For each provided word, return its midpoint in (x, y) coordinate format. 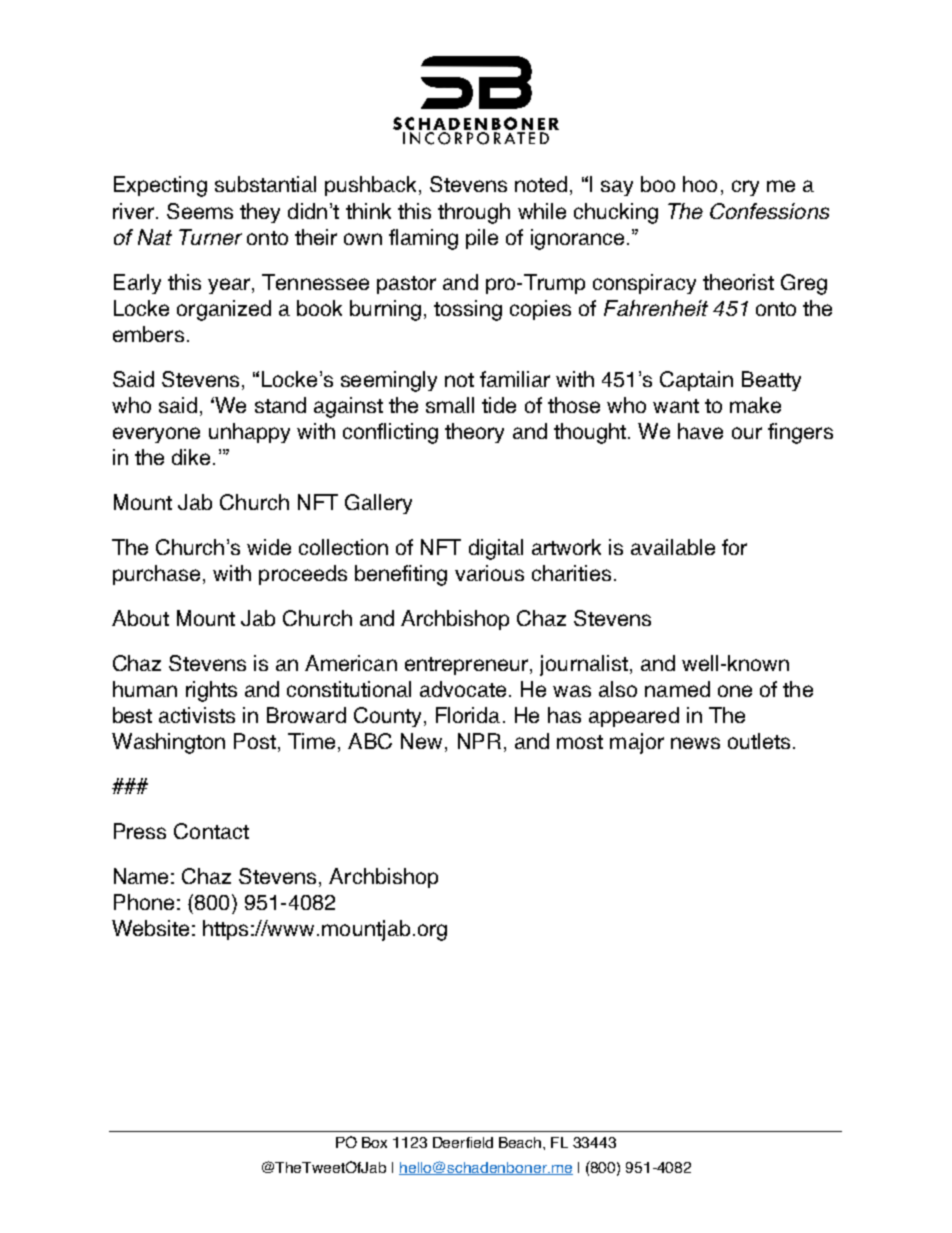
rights (211, 691)
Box (374, 1142)
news (695, 743)
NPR (479, 741)
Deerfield (463, 1142)
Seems (200, 211)
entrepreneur (468, 666)
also (618, 689)
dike (191, 457)
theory (474, 433)
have (700, 431)
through (474, 213)
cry (745, 188)
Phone (144, 902)
